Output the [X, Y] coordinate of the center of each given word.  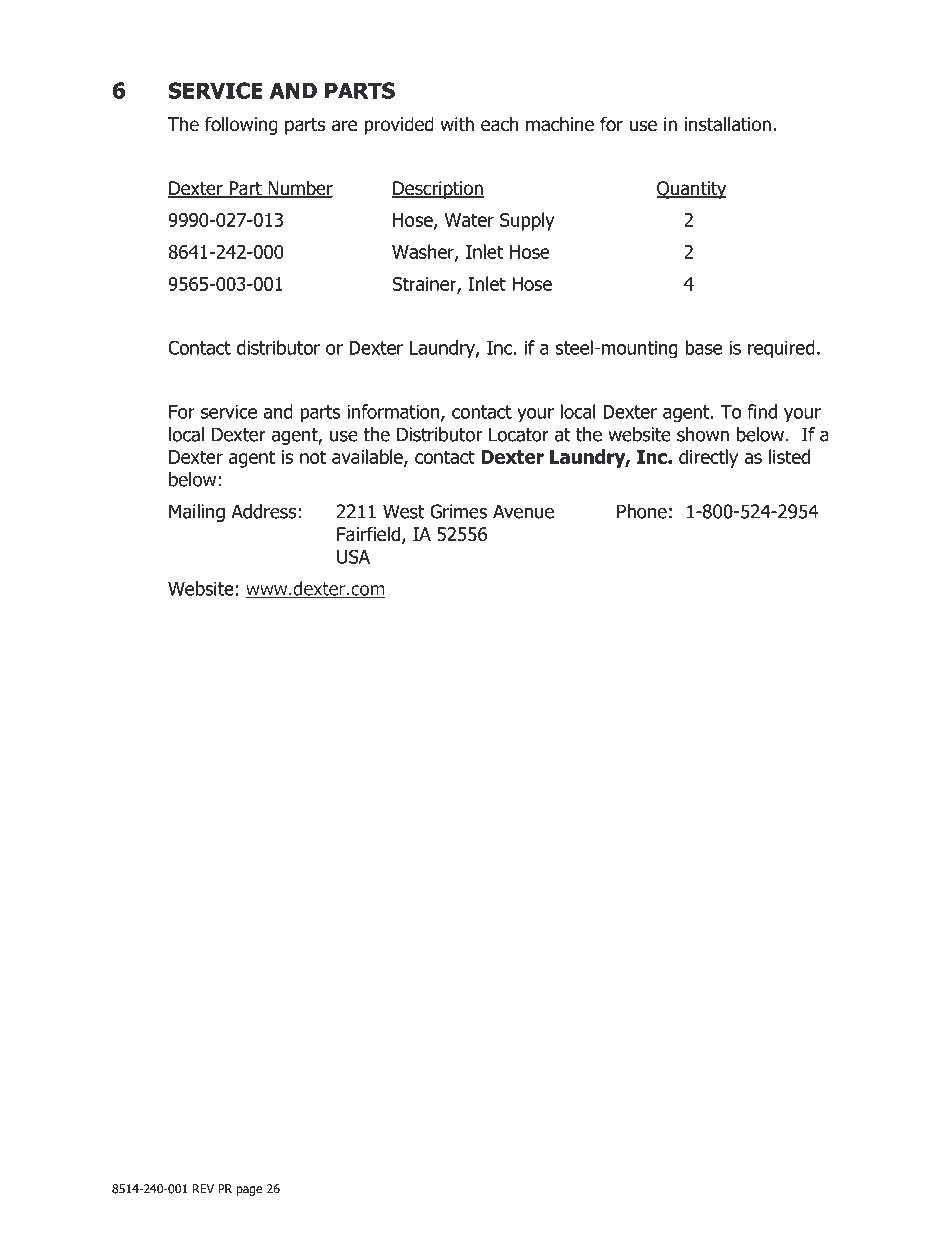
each [500, 124]
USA [353, 556]
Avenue [523, 511]
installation [728, 124]
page [249, 1191]
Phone [642, 511]
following [241, 125]
